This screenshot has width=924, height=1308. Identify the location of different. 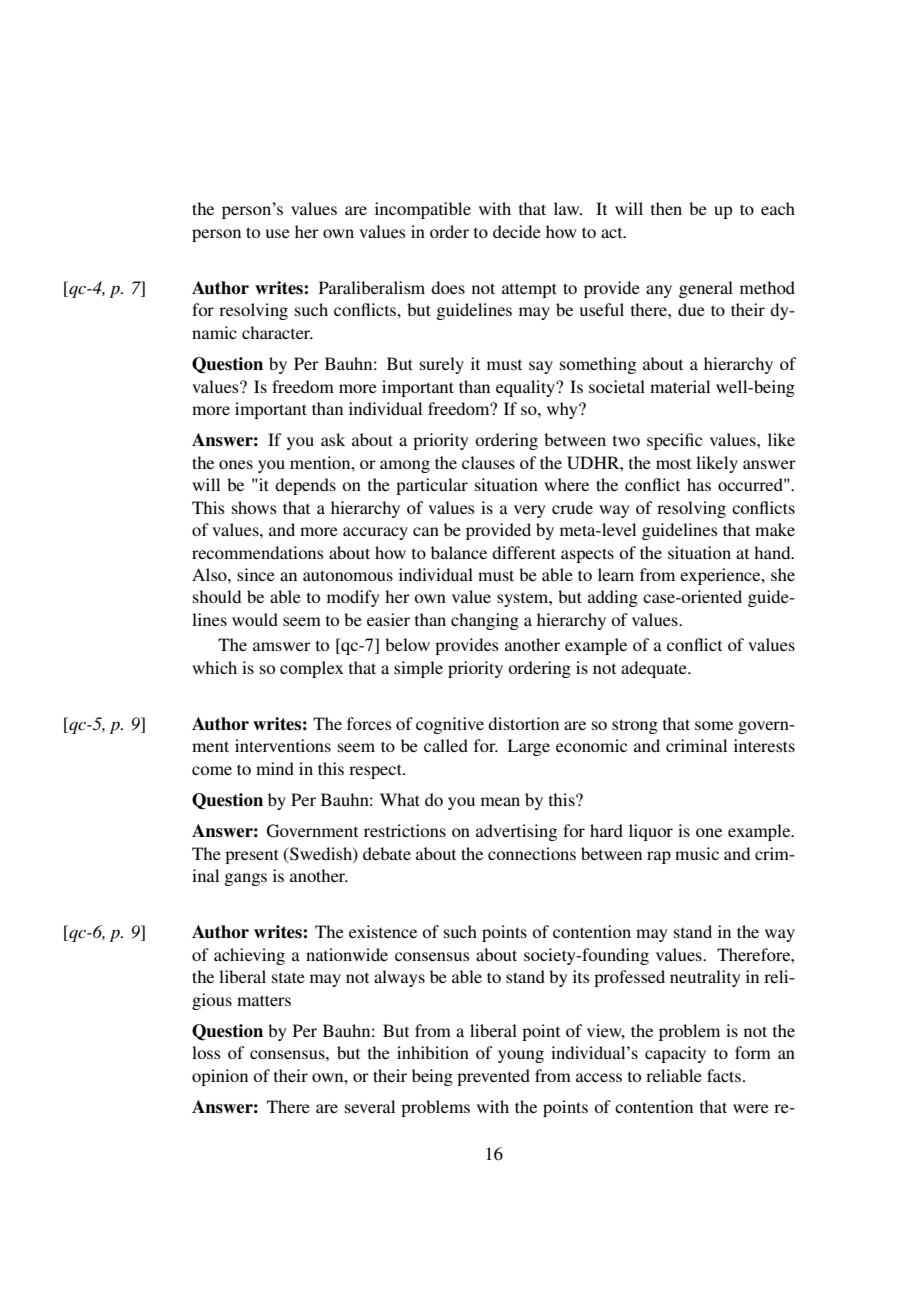
(524, 552).
